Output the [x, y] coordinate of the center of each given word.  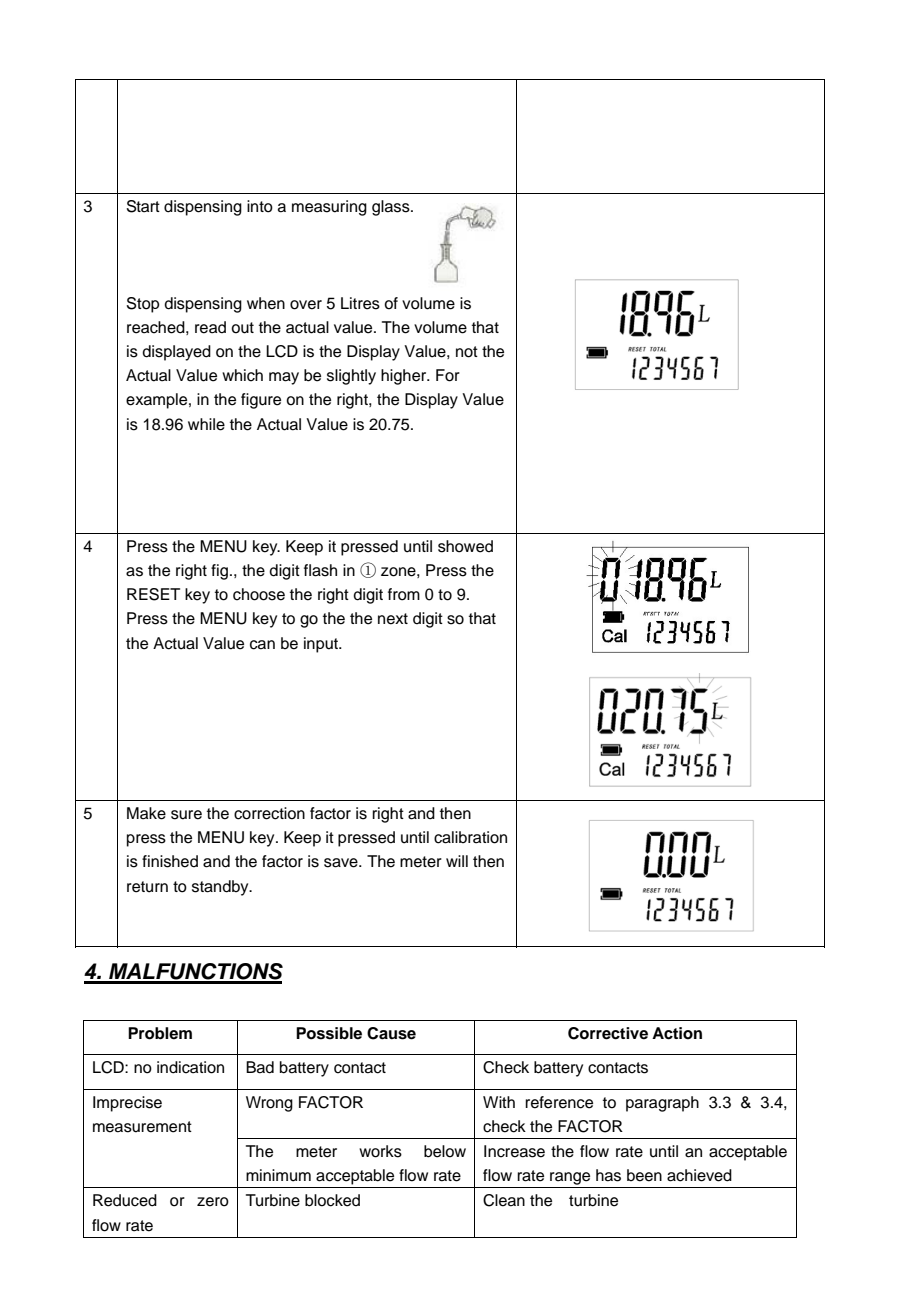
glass [392, 208]
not [467, 352]
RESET [153, 594]
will [457, 861]
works [380, 1151]
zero [213, 1202]
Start [143, 206]
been [644, 1175]
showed [465, 546]
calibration [470, 837]
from [404, 594]
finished [170, 861]
